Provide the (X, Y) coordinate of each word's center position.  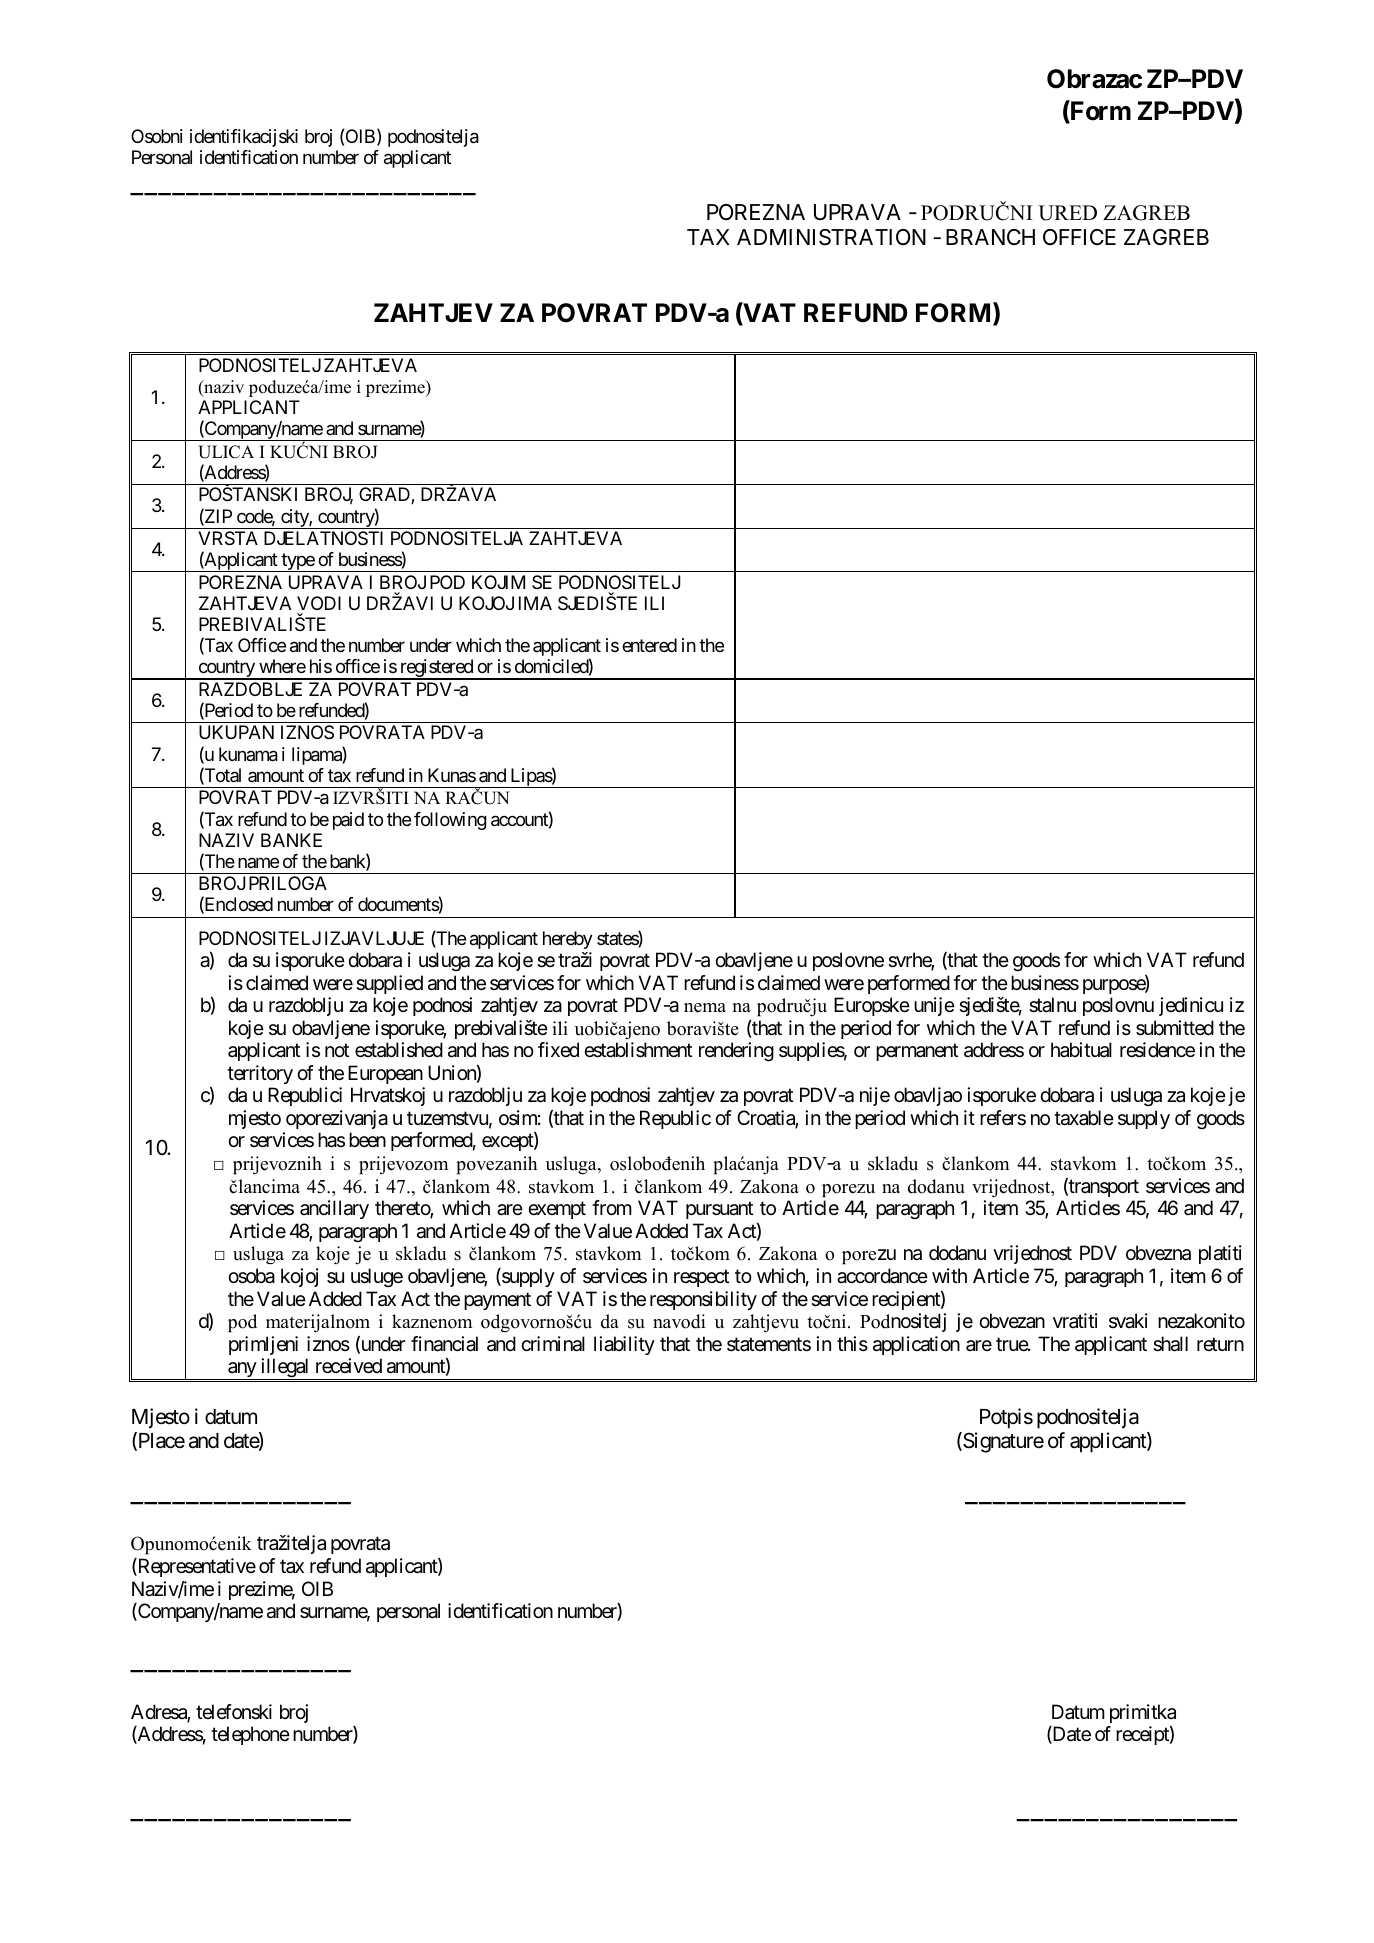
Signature (1002, 1442)
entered (649, 645)
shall (1170, 1344)
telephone (250, 1735)
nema (705, 1008)
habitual (1081, 1050)
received (349, 1366)
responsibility (703, 1300)
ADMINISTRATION (831, 237)
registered (436, 669)
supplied (389, 984)
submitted (1175, 1028)
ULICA (226, 452)
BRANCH (990, 237)
